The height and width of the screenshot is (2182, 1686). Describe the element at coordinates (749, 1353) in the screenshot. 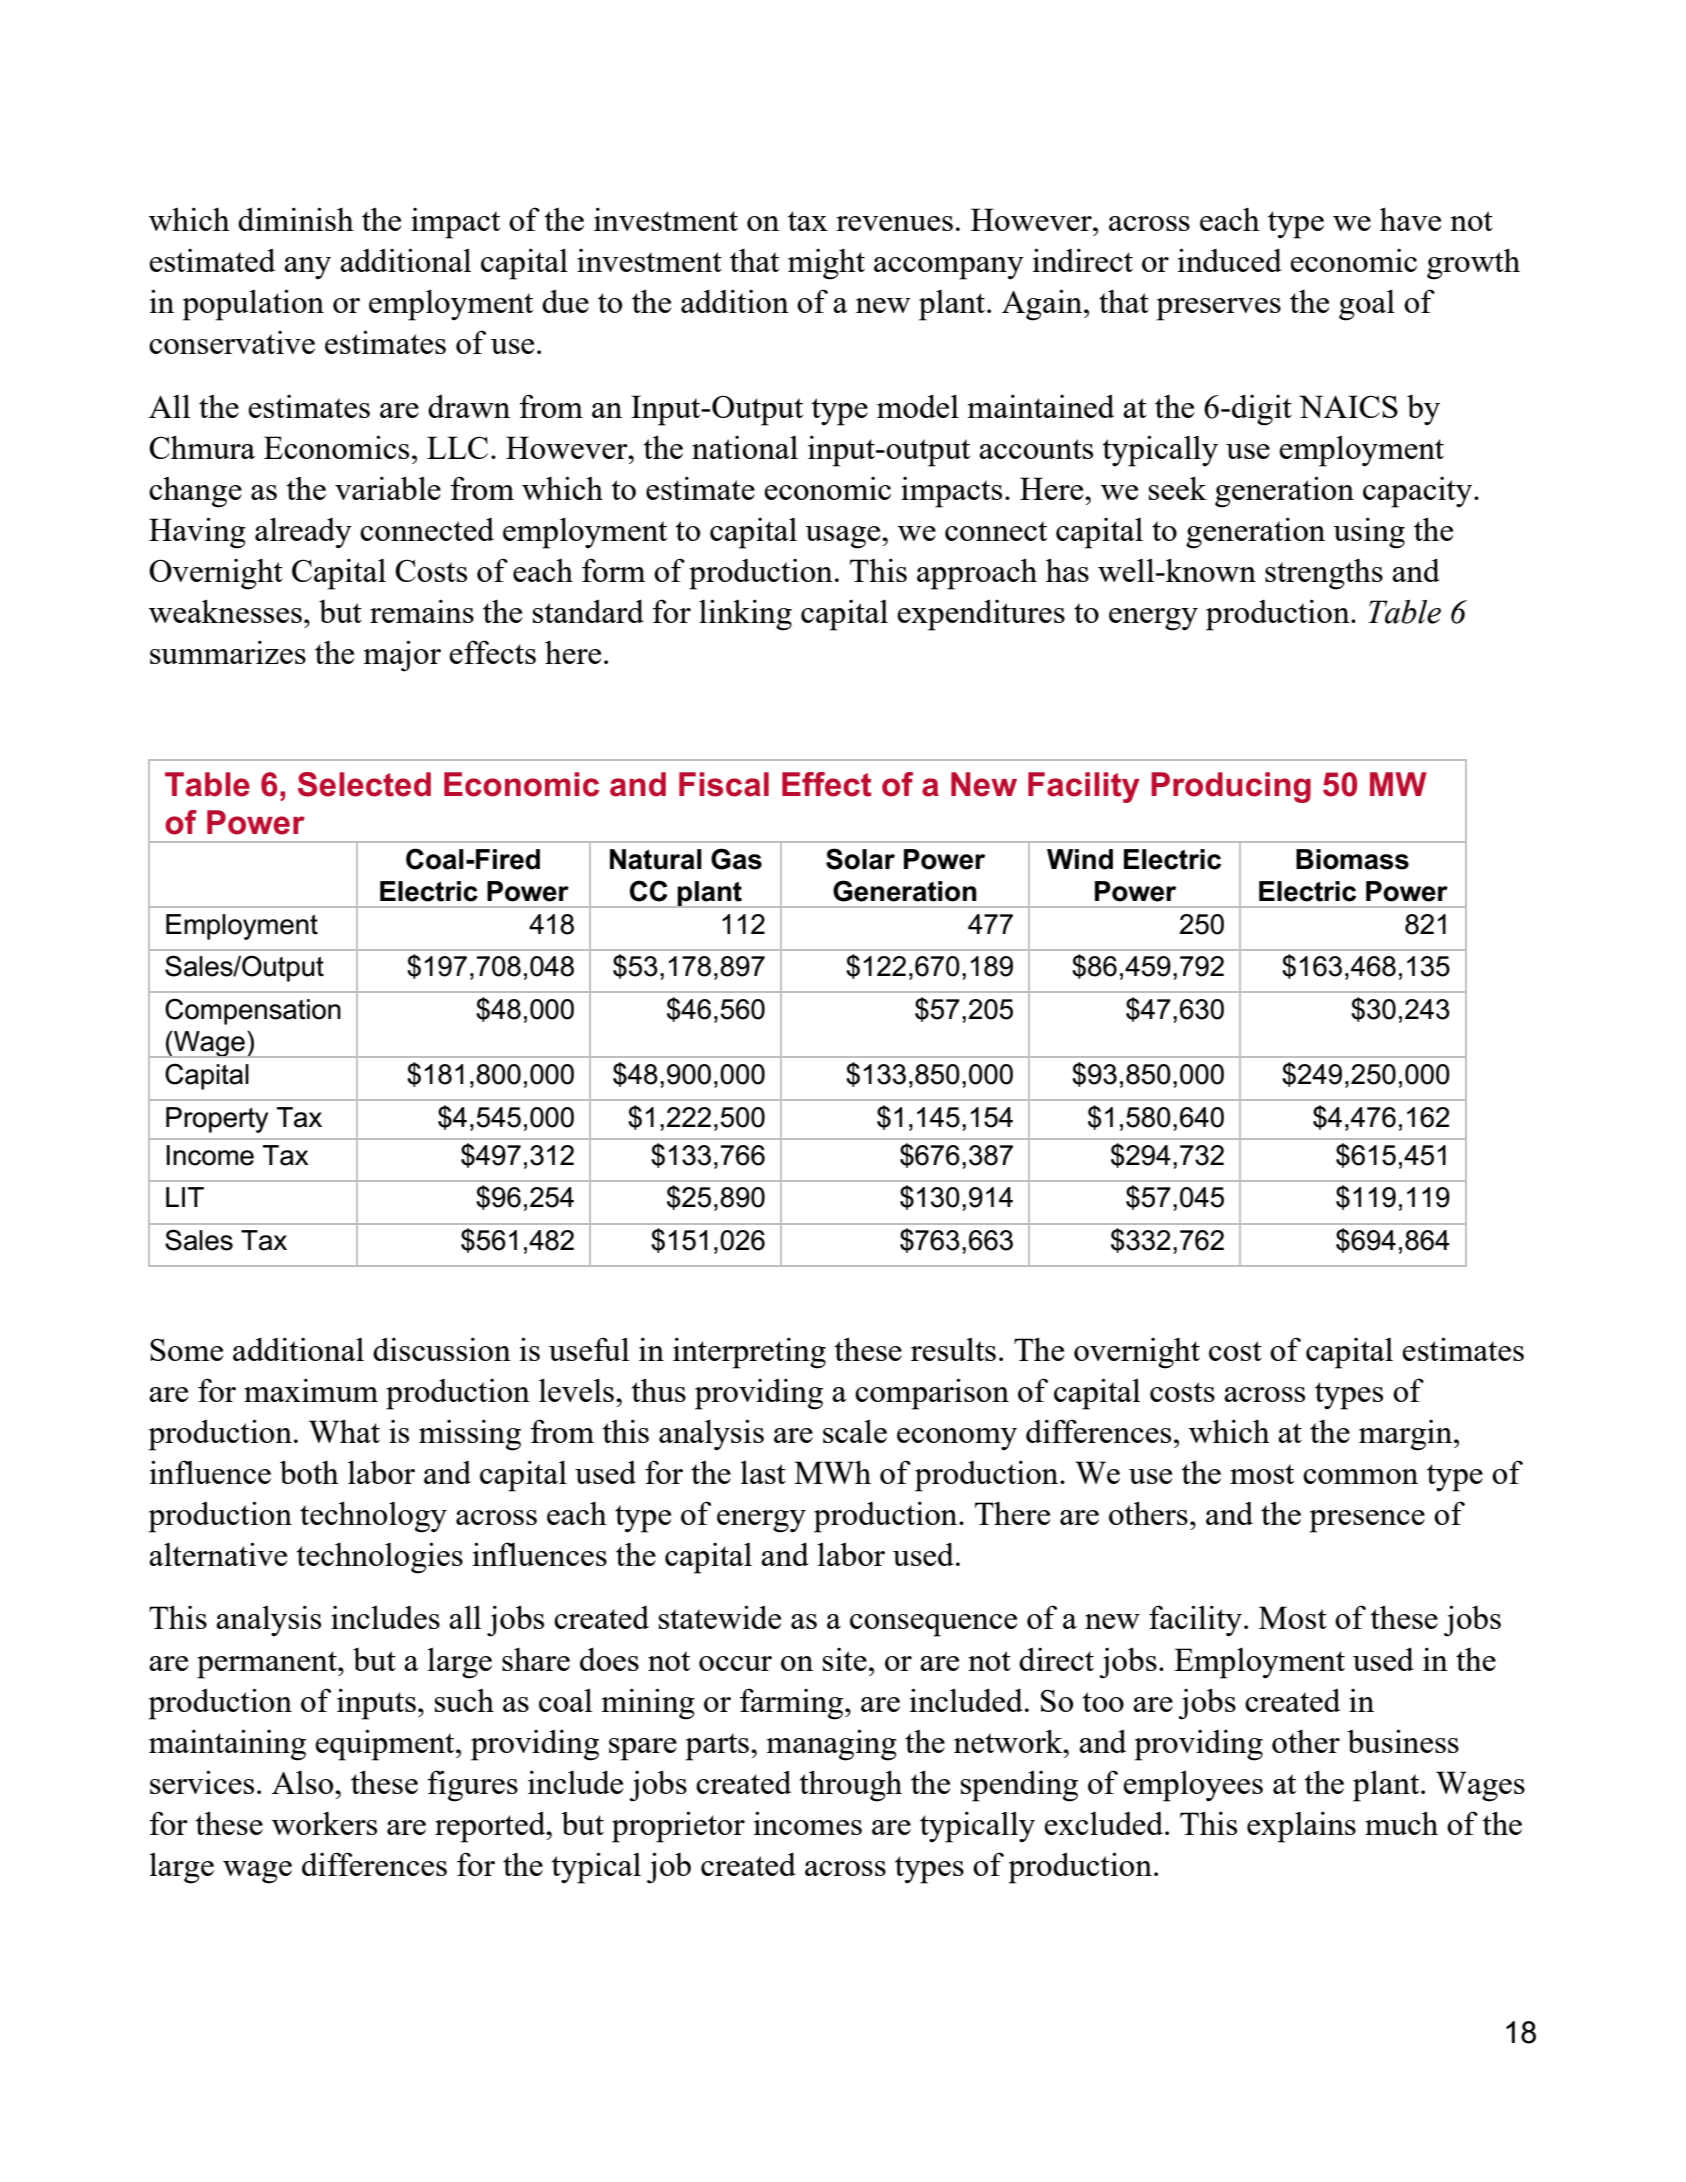

I see `interpreting` at that location.
